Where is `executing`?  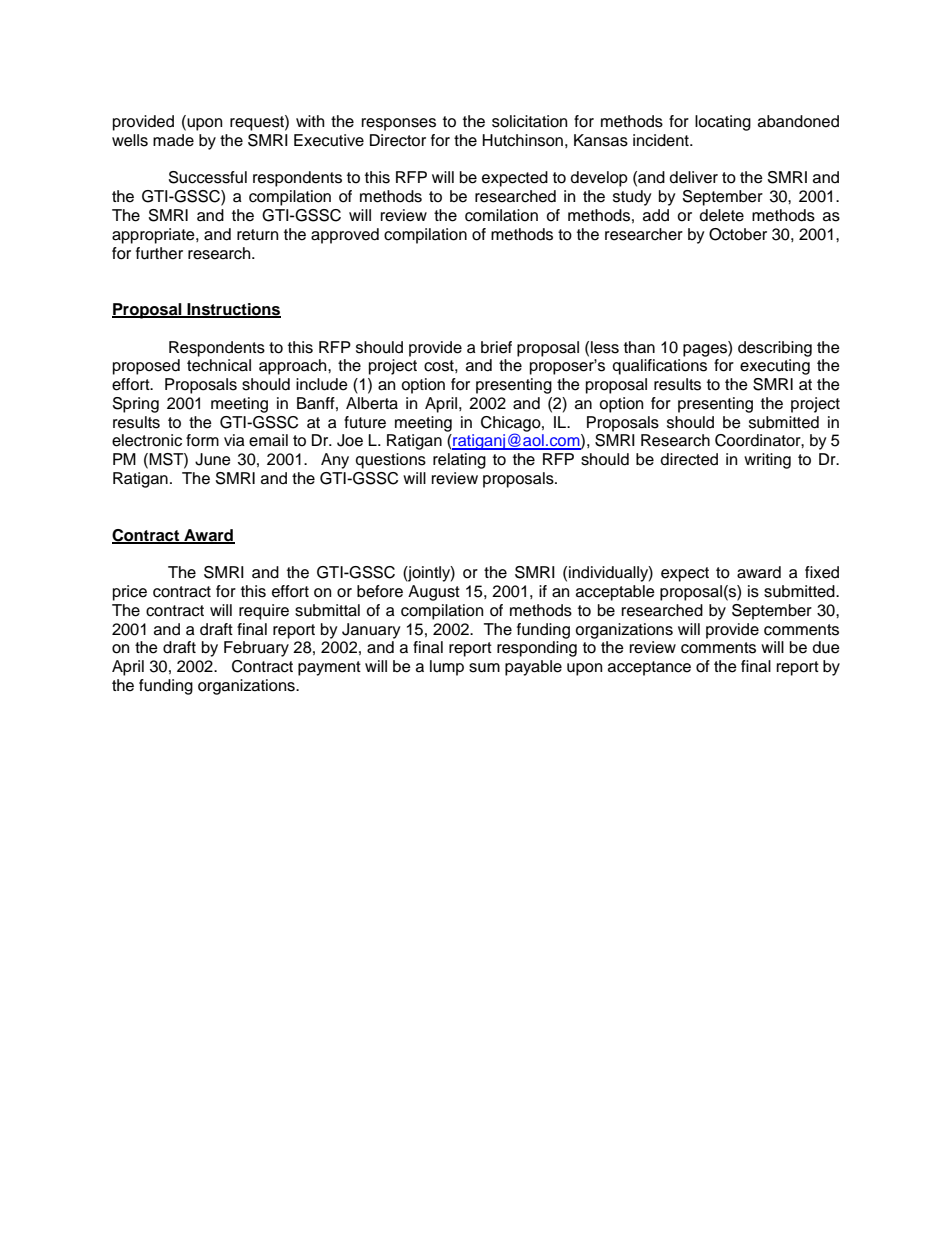
executing is located at coordinates (775, 367).
